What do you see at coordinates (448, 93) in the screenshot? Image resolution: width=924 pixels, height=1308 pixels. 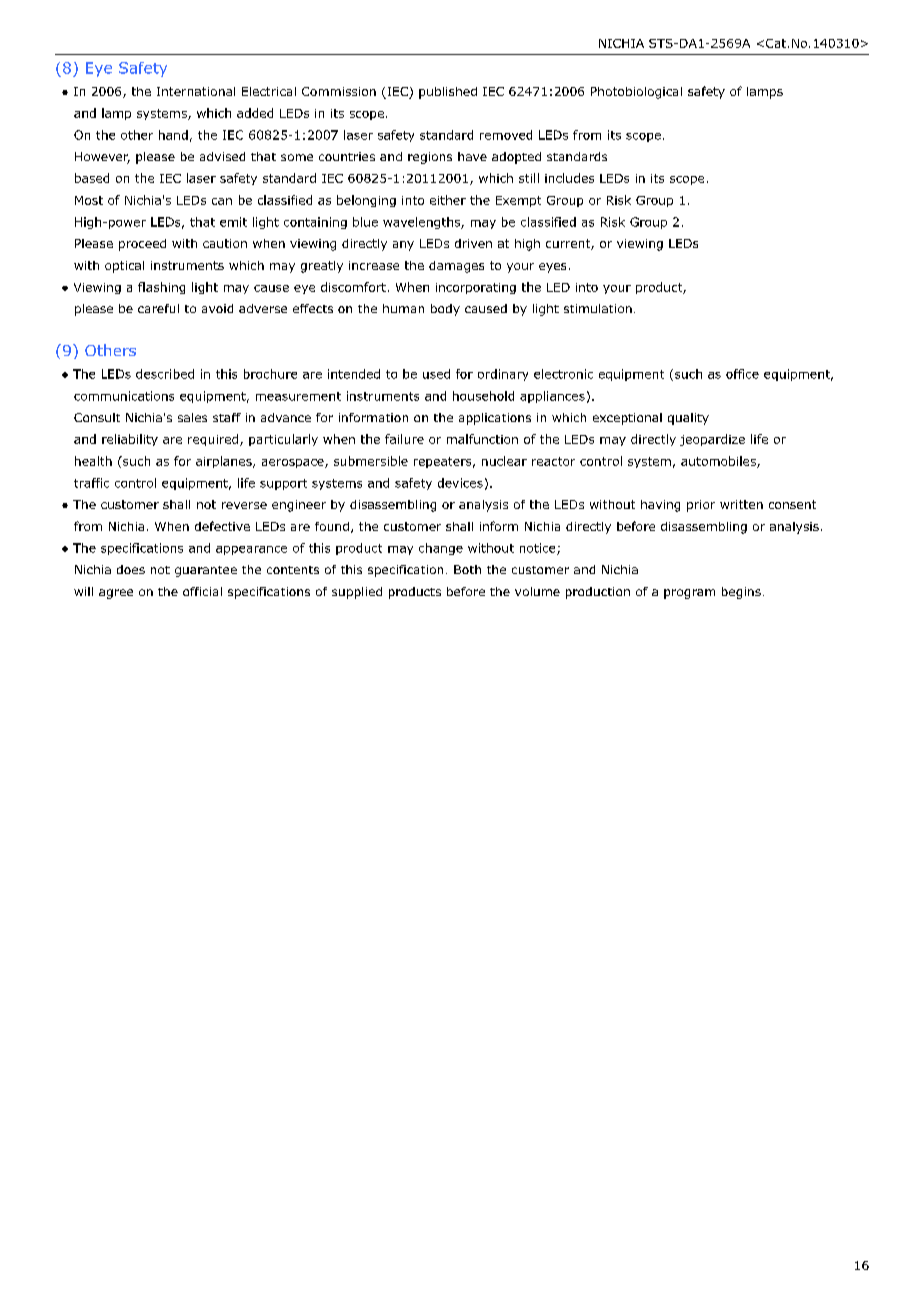 I see `published` at bounding box center [448, 93].
